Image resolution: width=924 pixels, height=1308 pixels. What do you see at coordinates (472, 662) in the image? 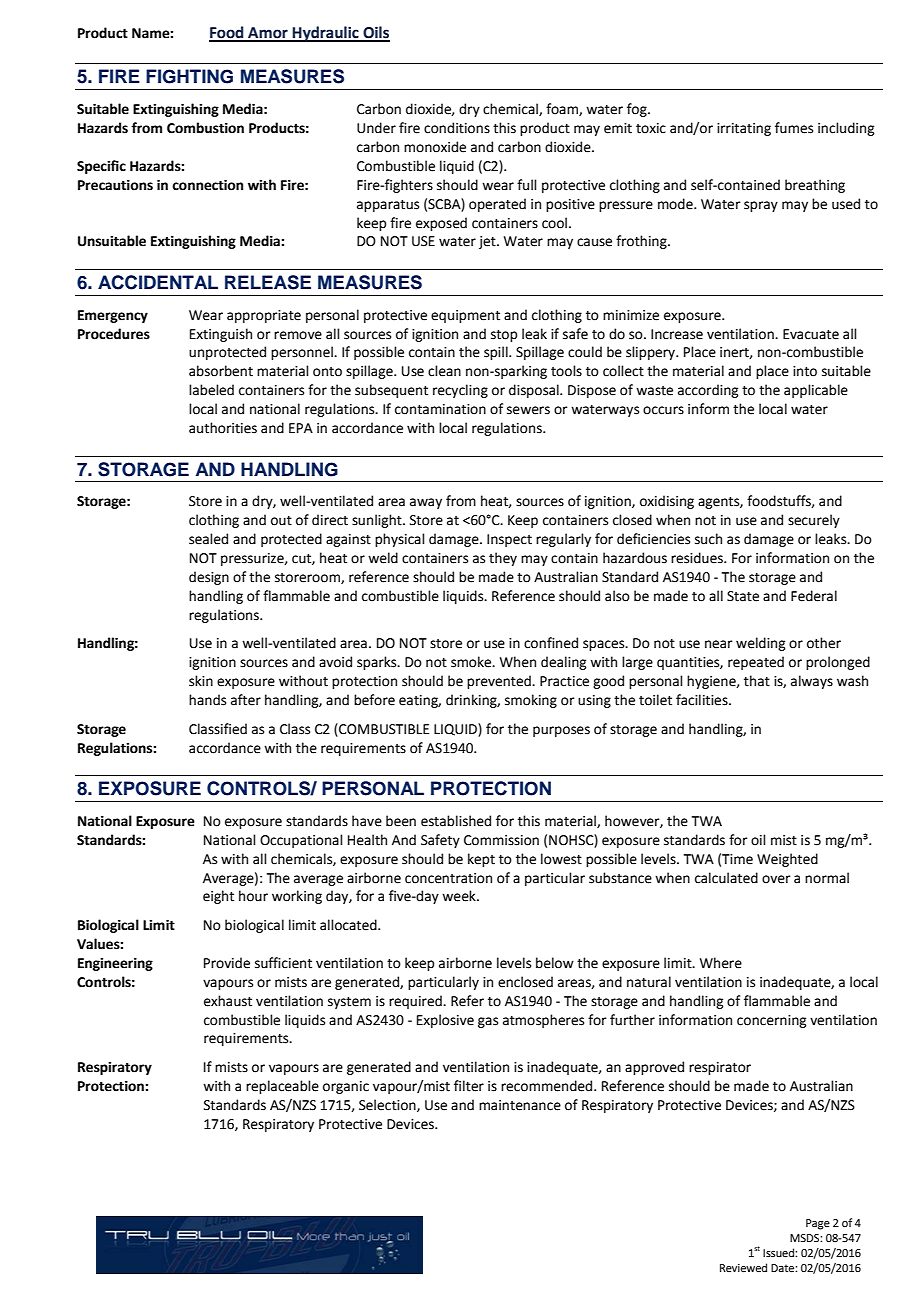
I see `smoke` at bounding box center [472, 662].
